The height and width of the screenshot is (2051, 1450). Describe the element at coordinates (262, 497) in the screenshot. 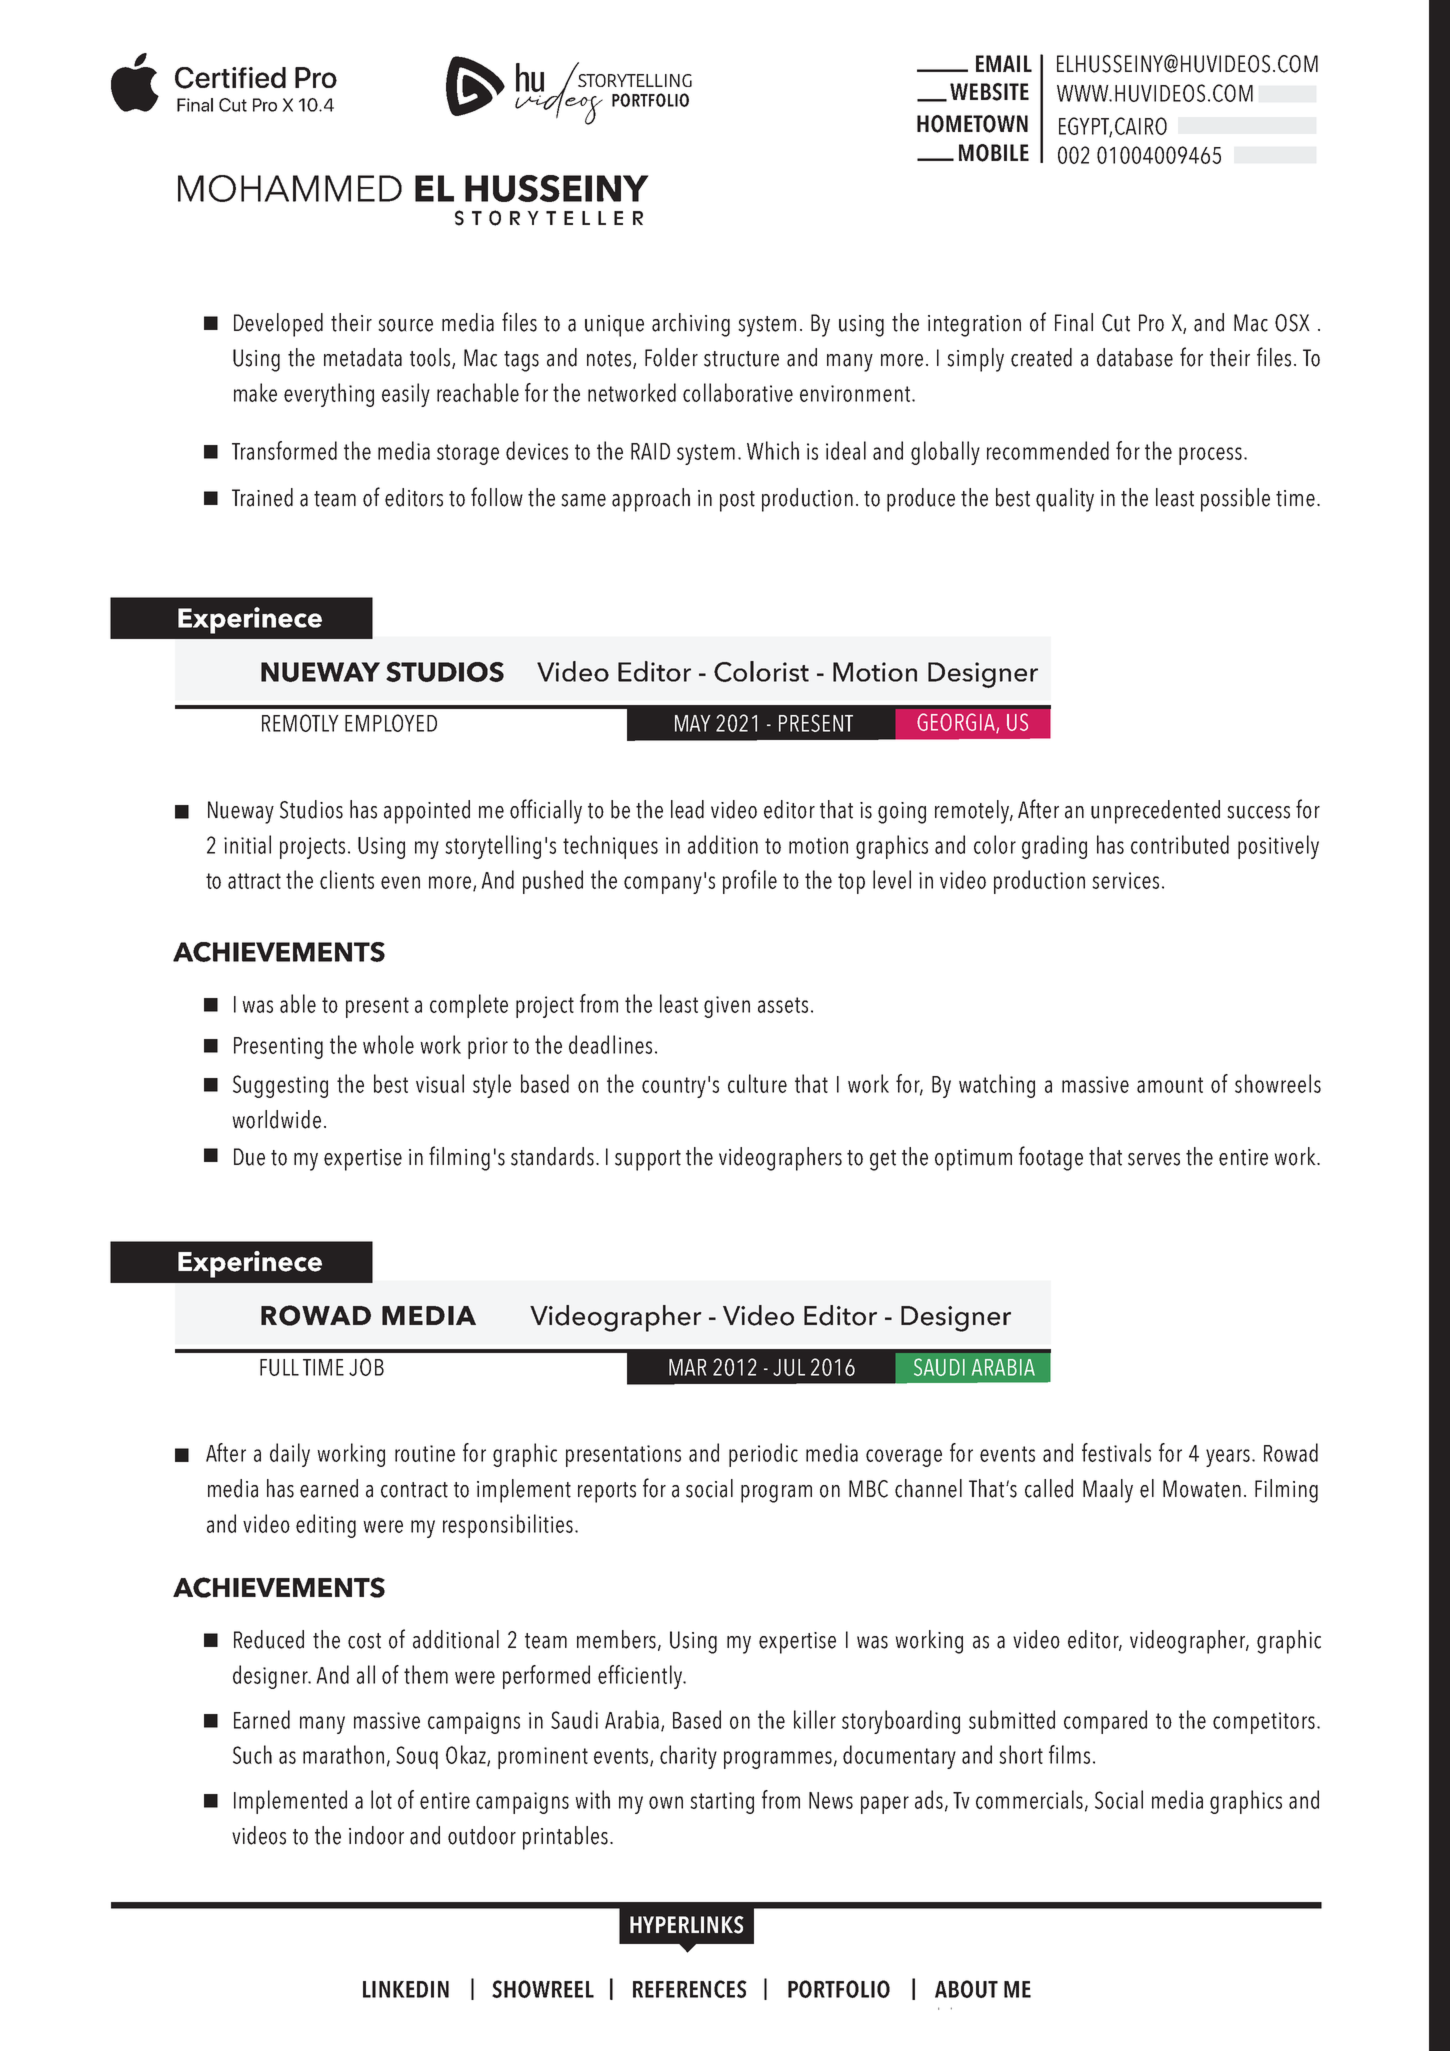

I see `Trained` at that location.
